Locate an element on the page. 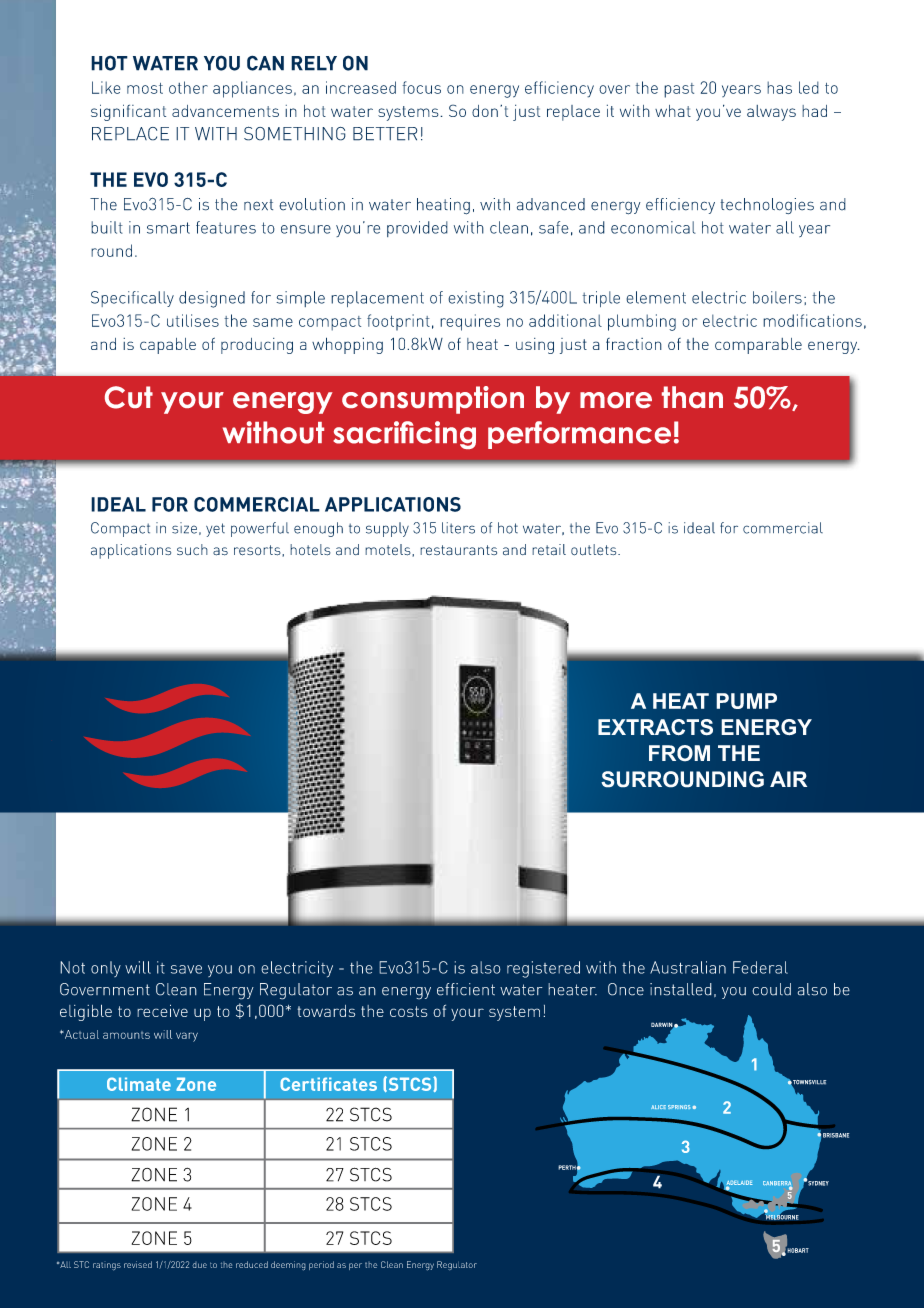  always is located at coordinates (771, 113).
